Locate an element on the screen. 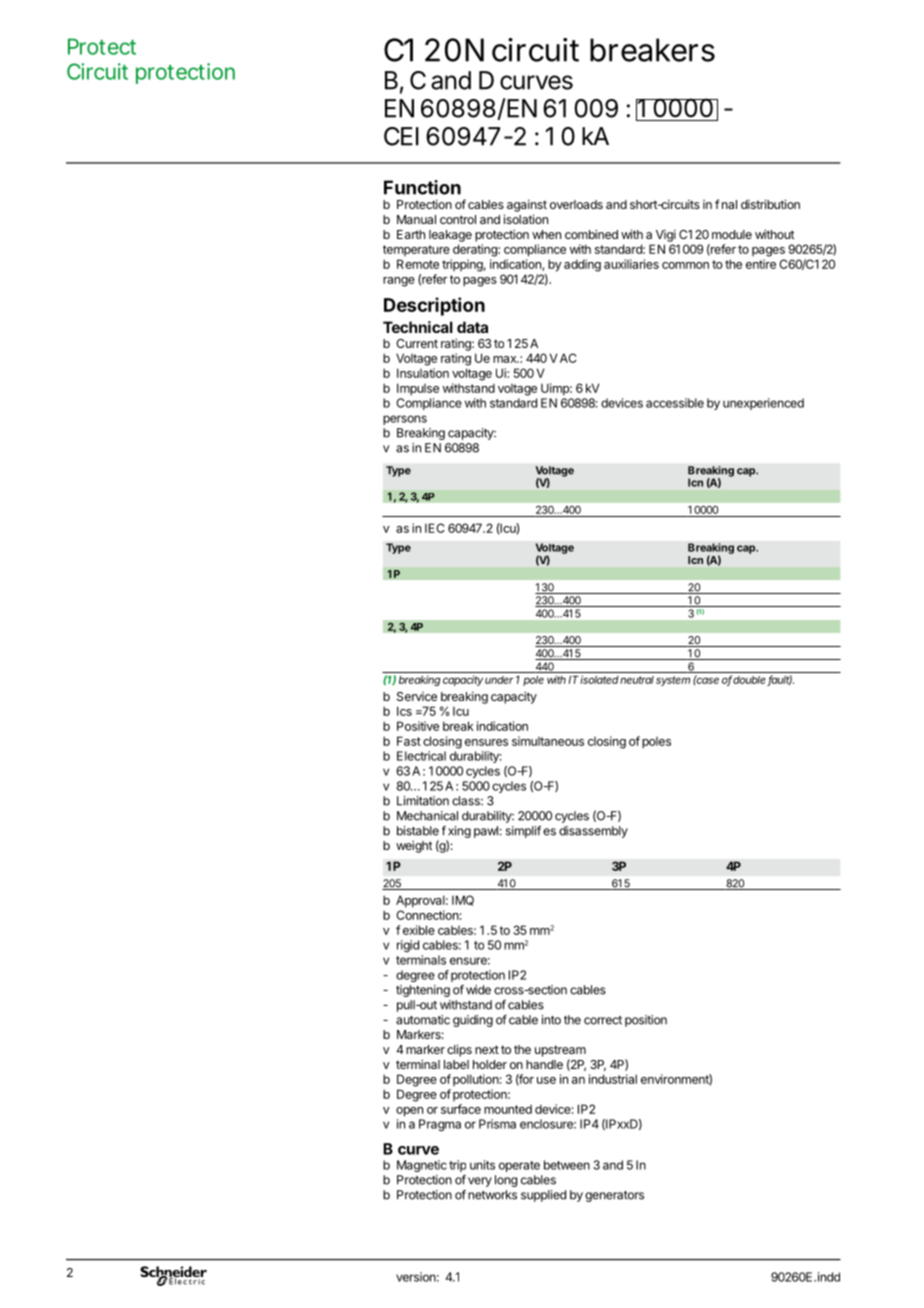 This screenshot has width=924, height=1308. Magnetic is located at coordinates (422, 1166).
